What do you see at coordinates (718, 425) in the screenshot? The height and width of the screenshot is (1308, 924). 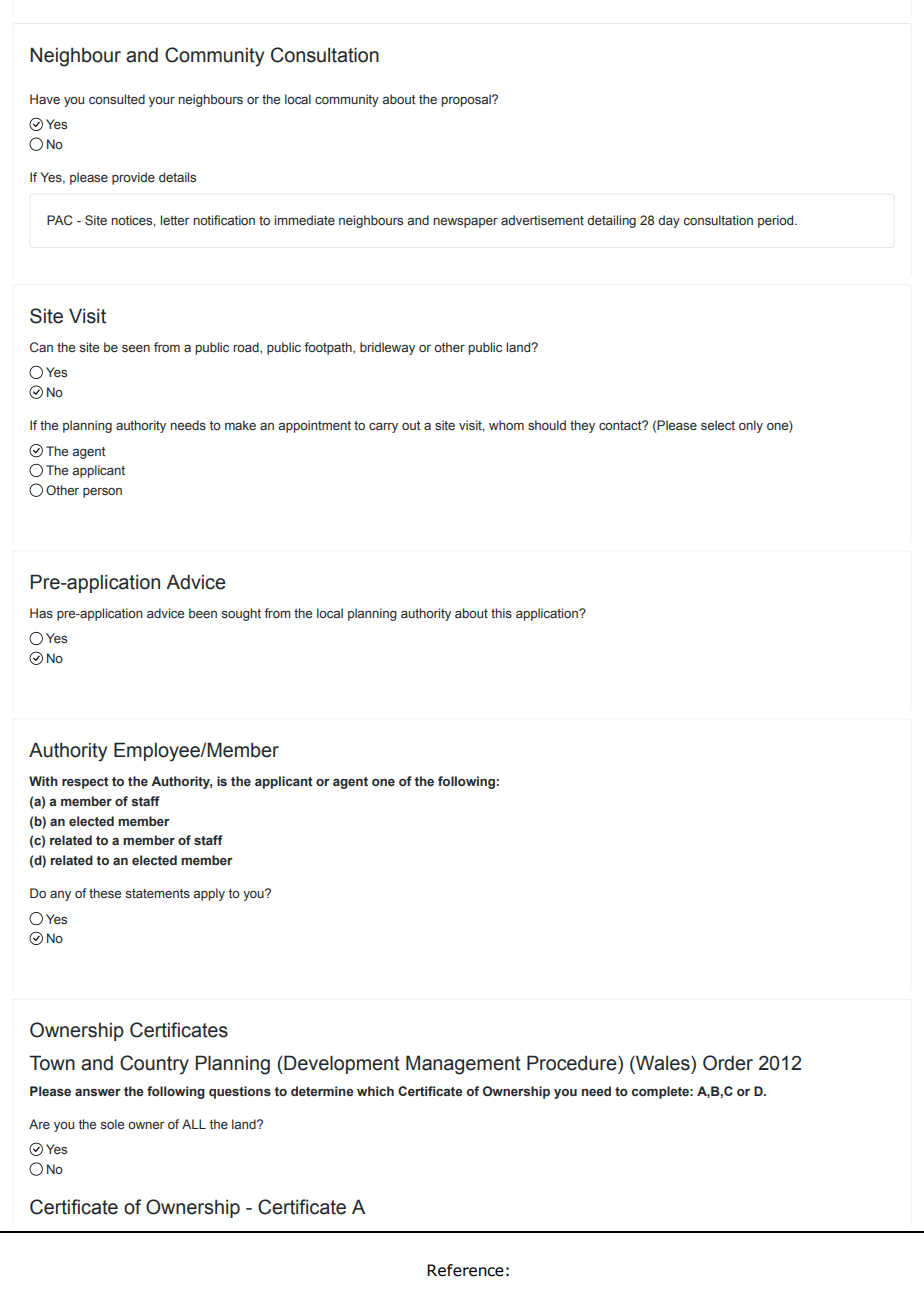 I see `select` at bounding box center [718, 425].
